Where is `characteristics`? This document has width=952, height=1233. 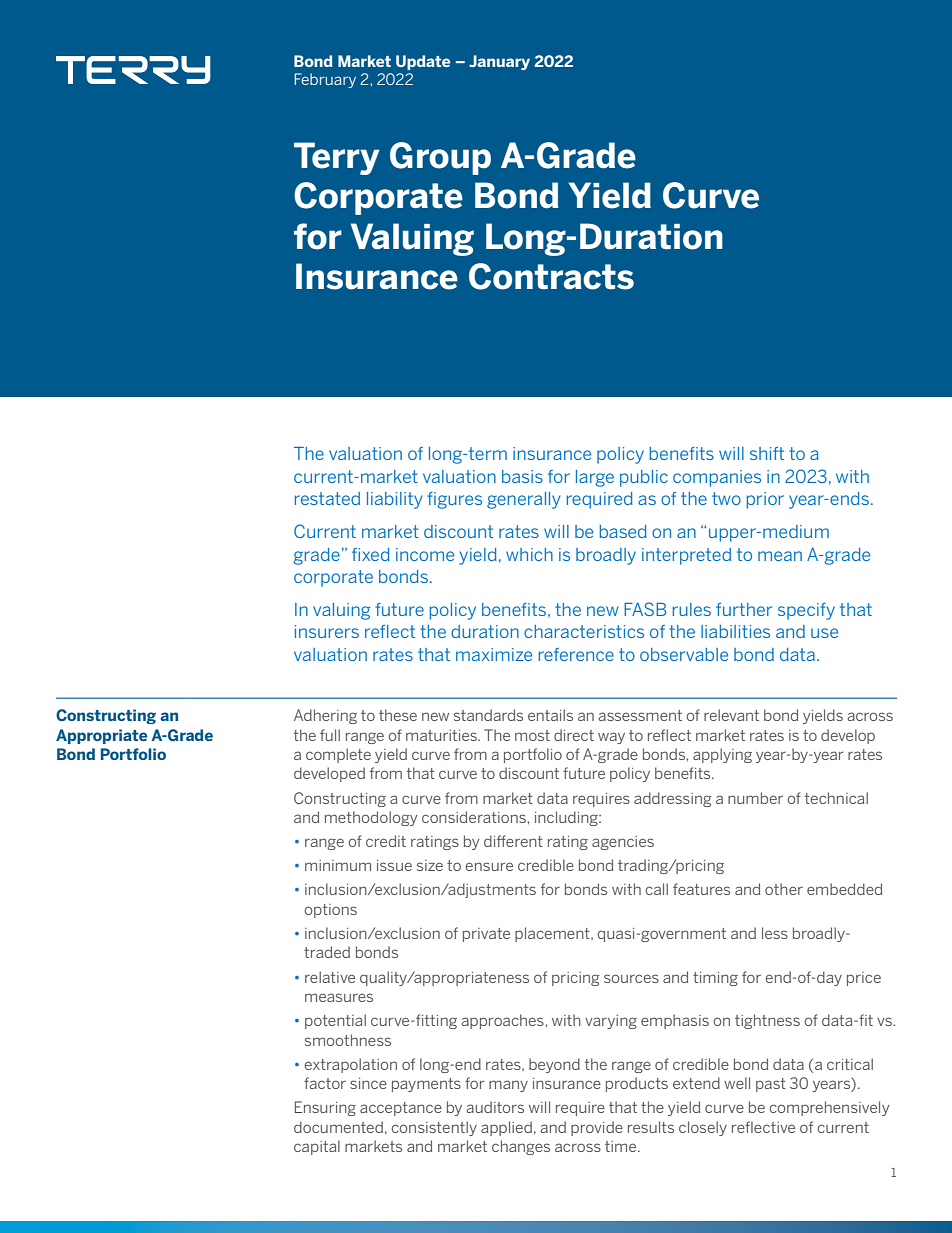 characteristics is located at coordinates (584, 631).
